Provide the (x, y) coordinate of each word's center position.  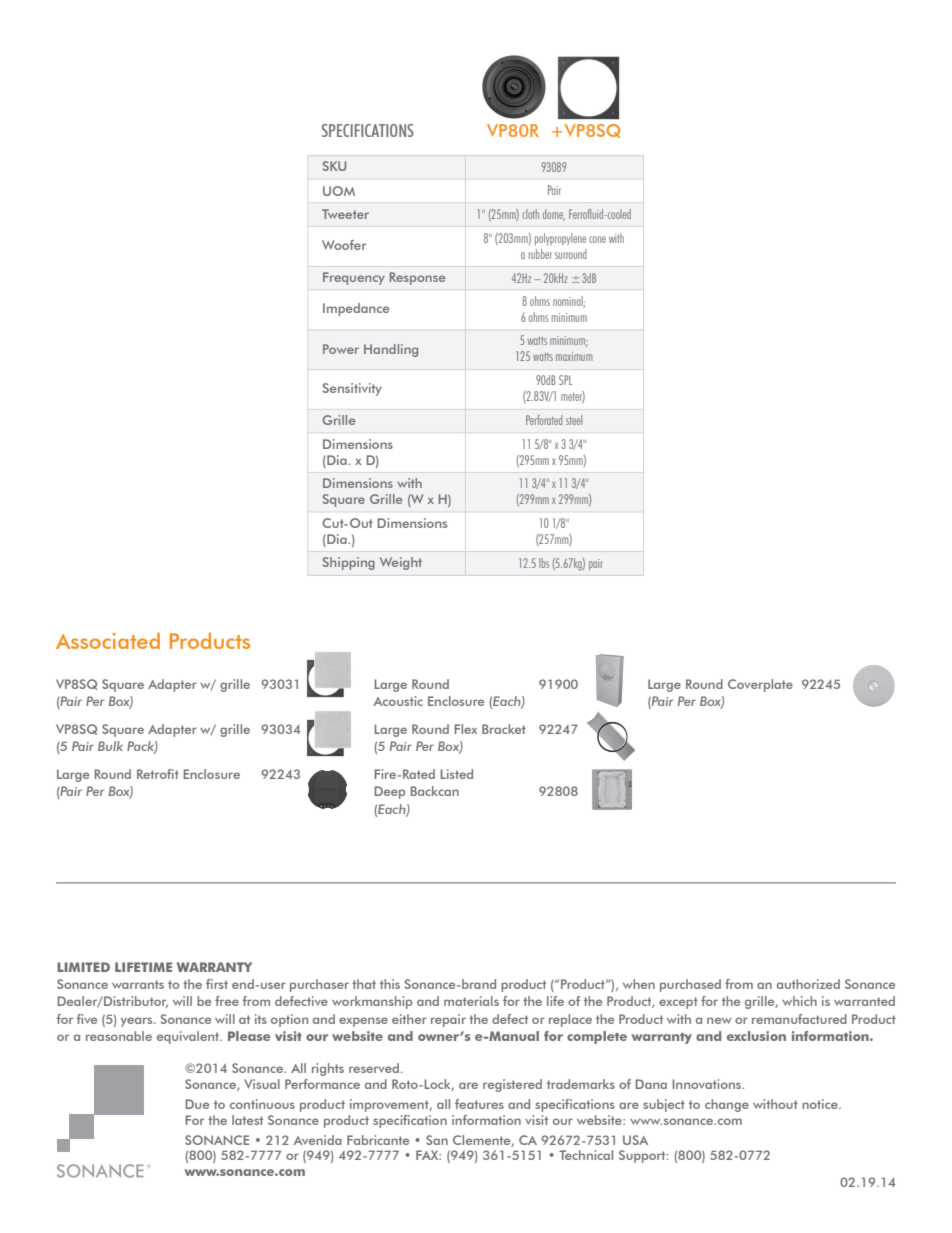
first (217, 984)
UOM (339, 191)
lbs (544, 563)
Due (197, 1104)
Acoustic (398, 701)
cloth (530, 214)
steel (574, 420)
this (390, 984)
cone (597, 239)
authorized (808, 984)
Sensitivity (352, 389)
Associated (108, 641)
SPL (565, 380)
